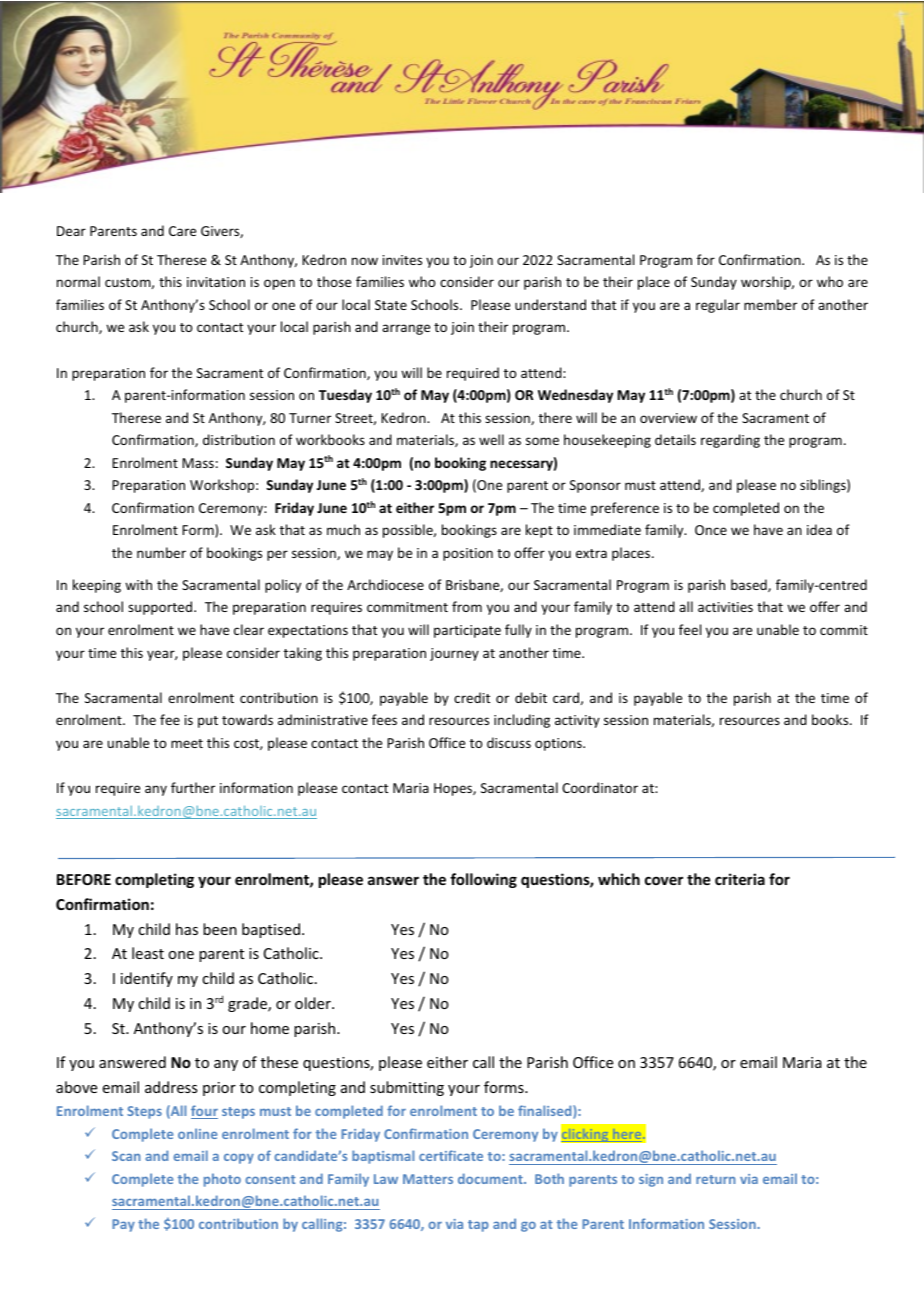 The image size is (924, 1308). What do you see at coordinates (428, 1179) in the screenshot?
I see `Matters` at bounding box center [428, 1179].
